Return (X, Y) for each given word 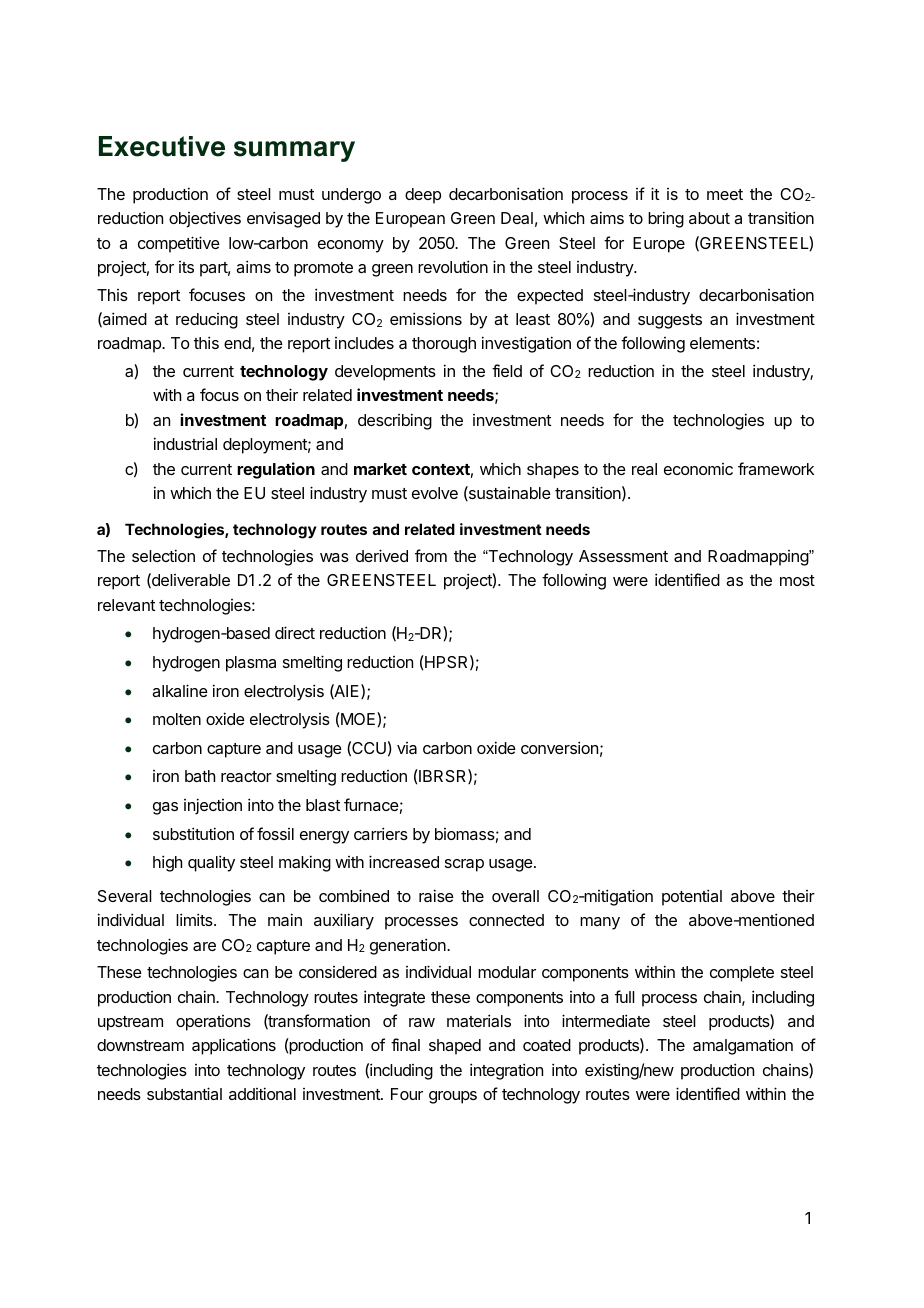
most (797, 580)
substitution (193, 833)
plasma (251, 664)
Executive (162, 146)
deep (423, 196)
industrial (185, 443)
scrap (464, 865)
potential (692, 897)
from (431, 555)
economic (698, 469)
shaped (455, 1047)
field (507, 370)
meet (725, 194)
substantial (184, 1093)
